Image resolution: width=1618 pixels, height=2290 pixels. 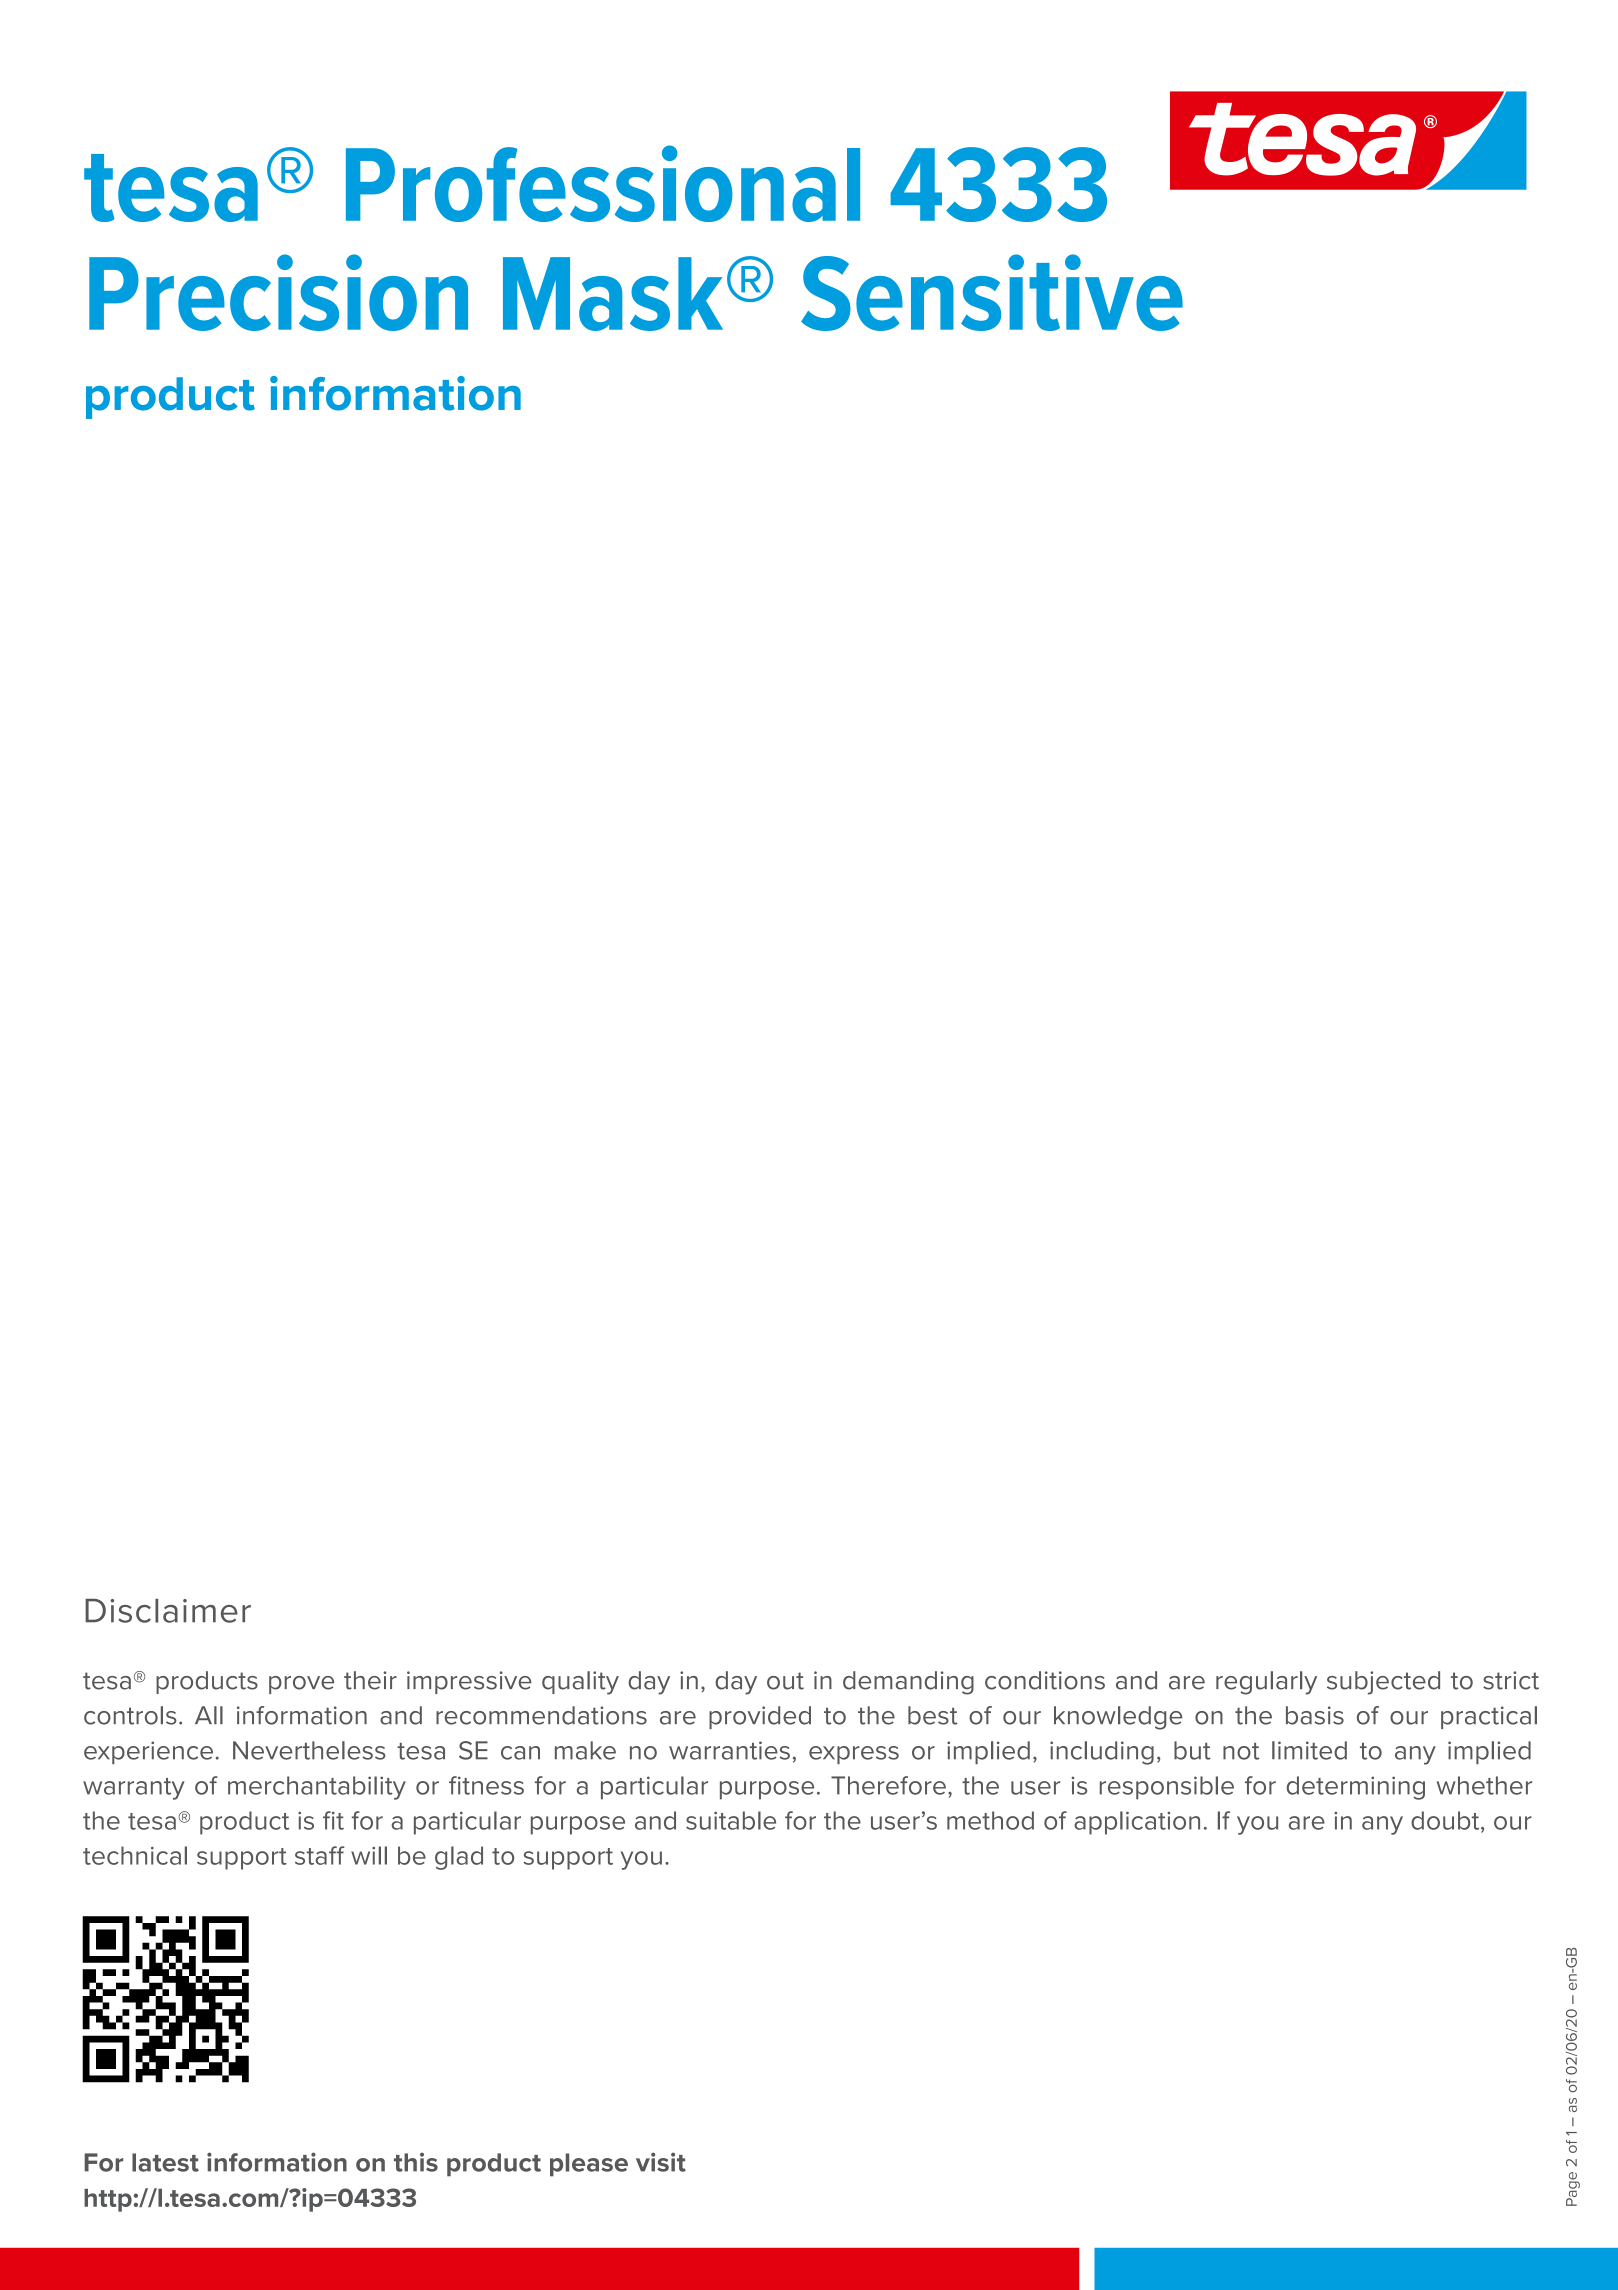 I want to click on out, so click(x=785, y=1681).
